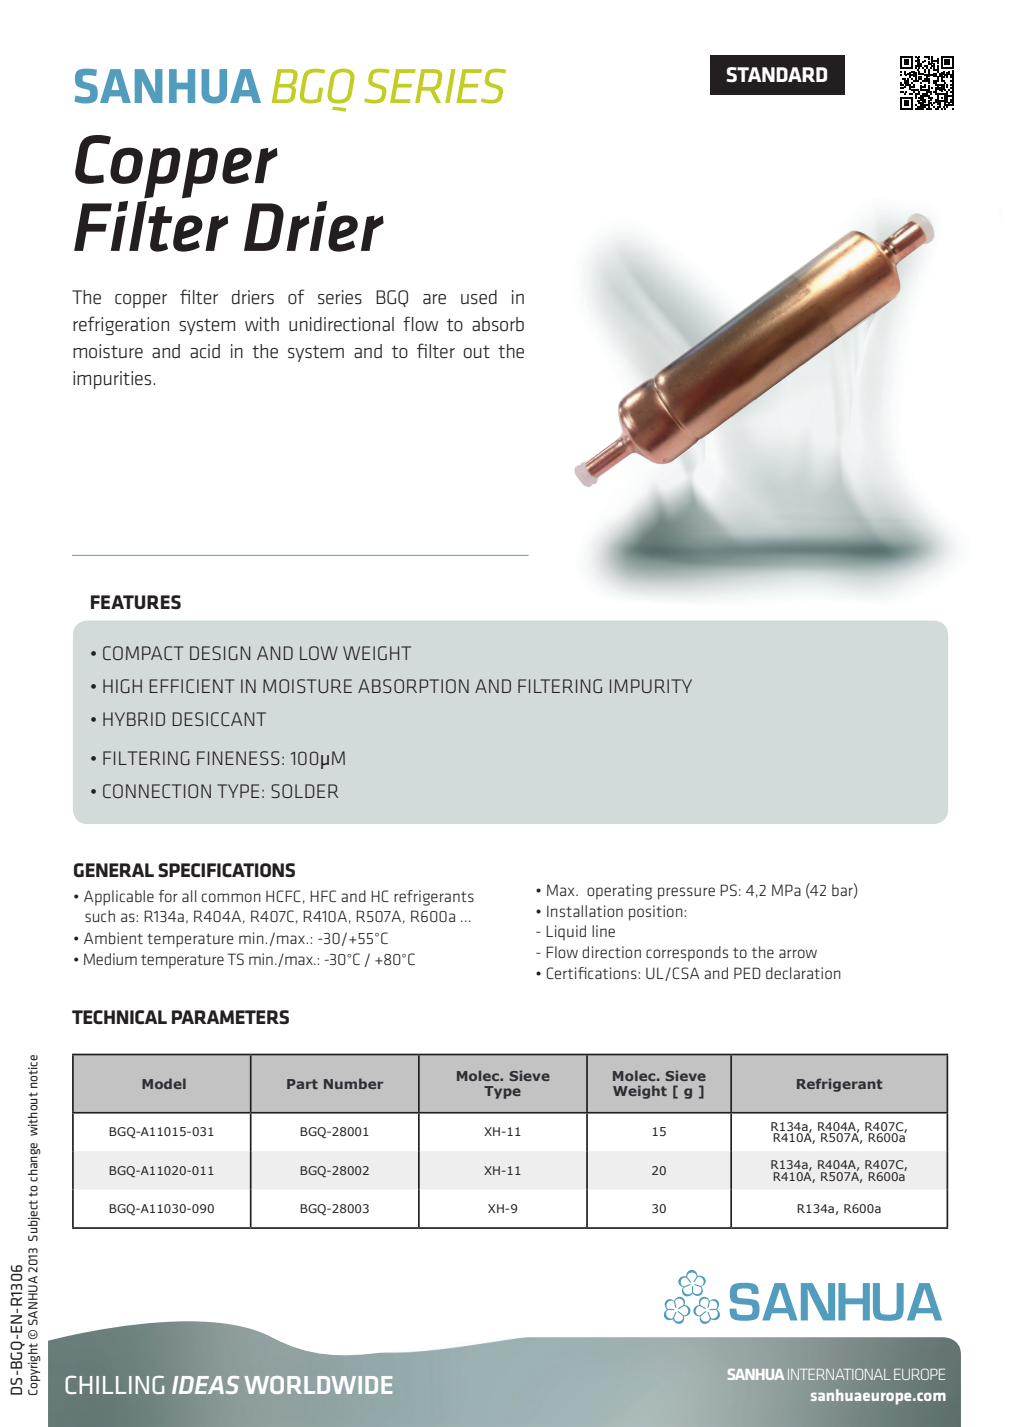 Image resolution: width=1009 pixels, height=1427 pixels. What do you see at coordinates (747, 973) in the screenshot?
I see `PED` at bounding box center [747, 973].
